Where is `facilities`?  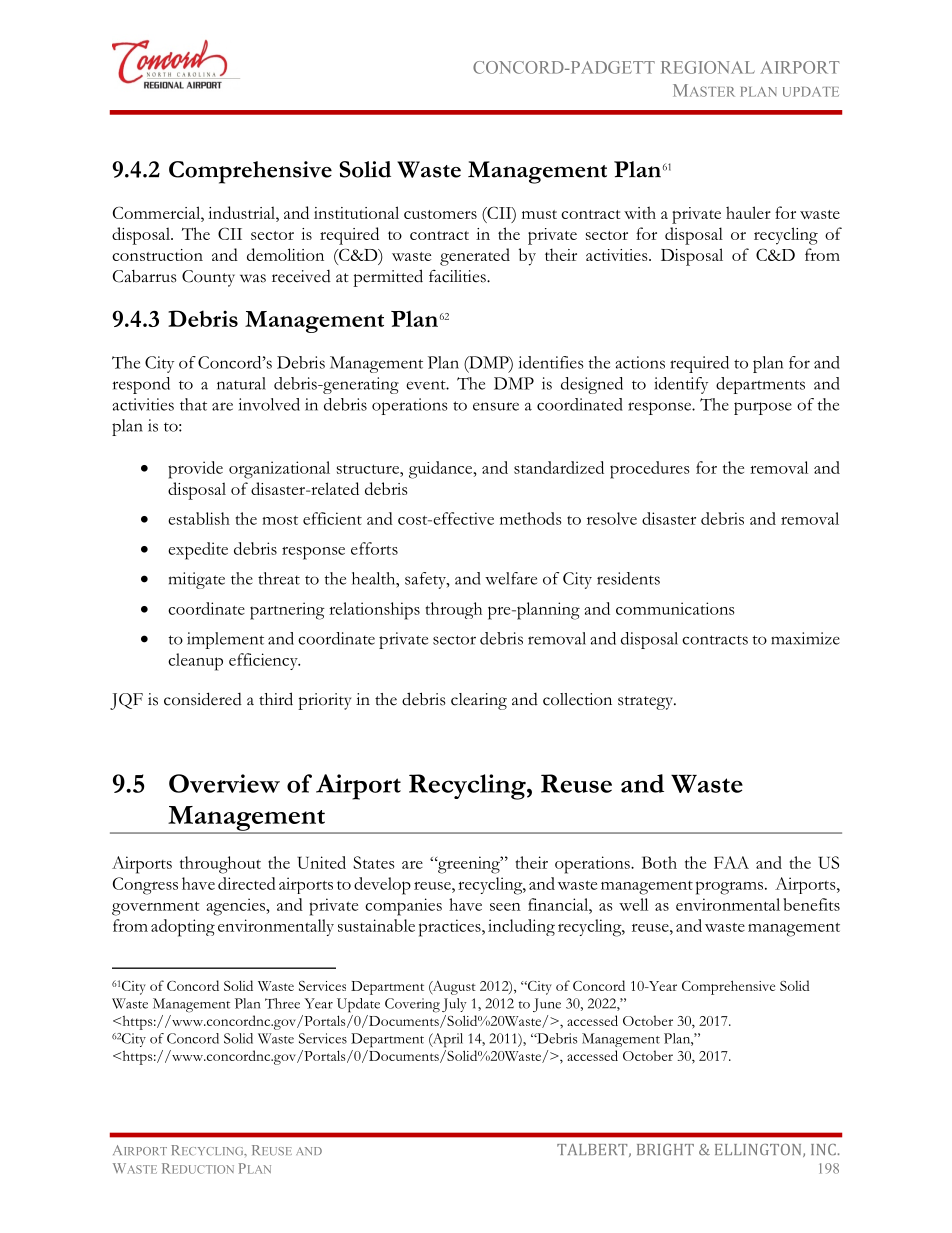
facilities is located at coordinates (458, 276).
